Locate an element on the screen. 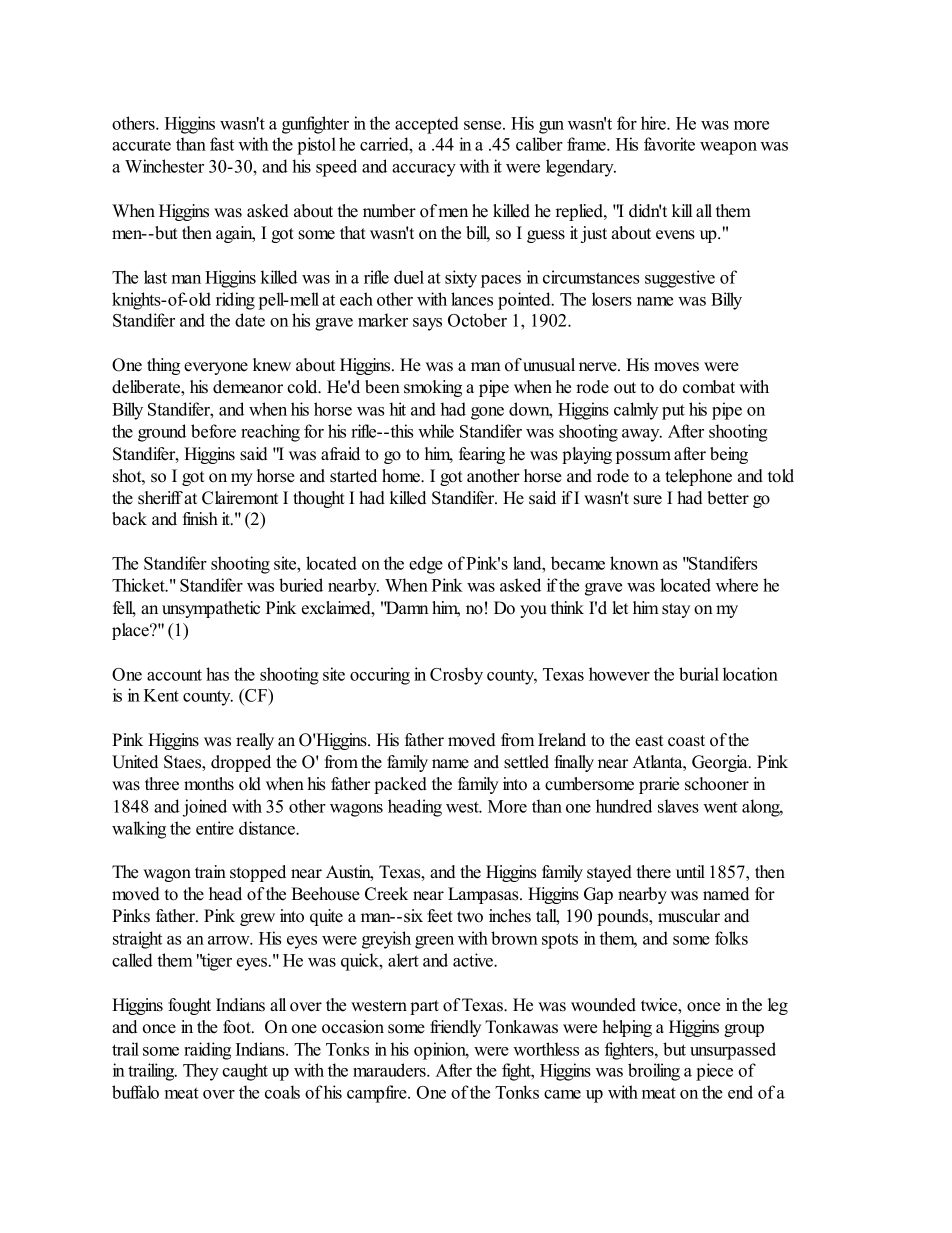 This screenshot has width=952, height=1233. finish is located at coordinates (200, 519).
